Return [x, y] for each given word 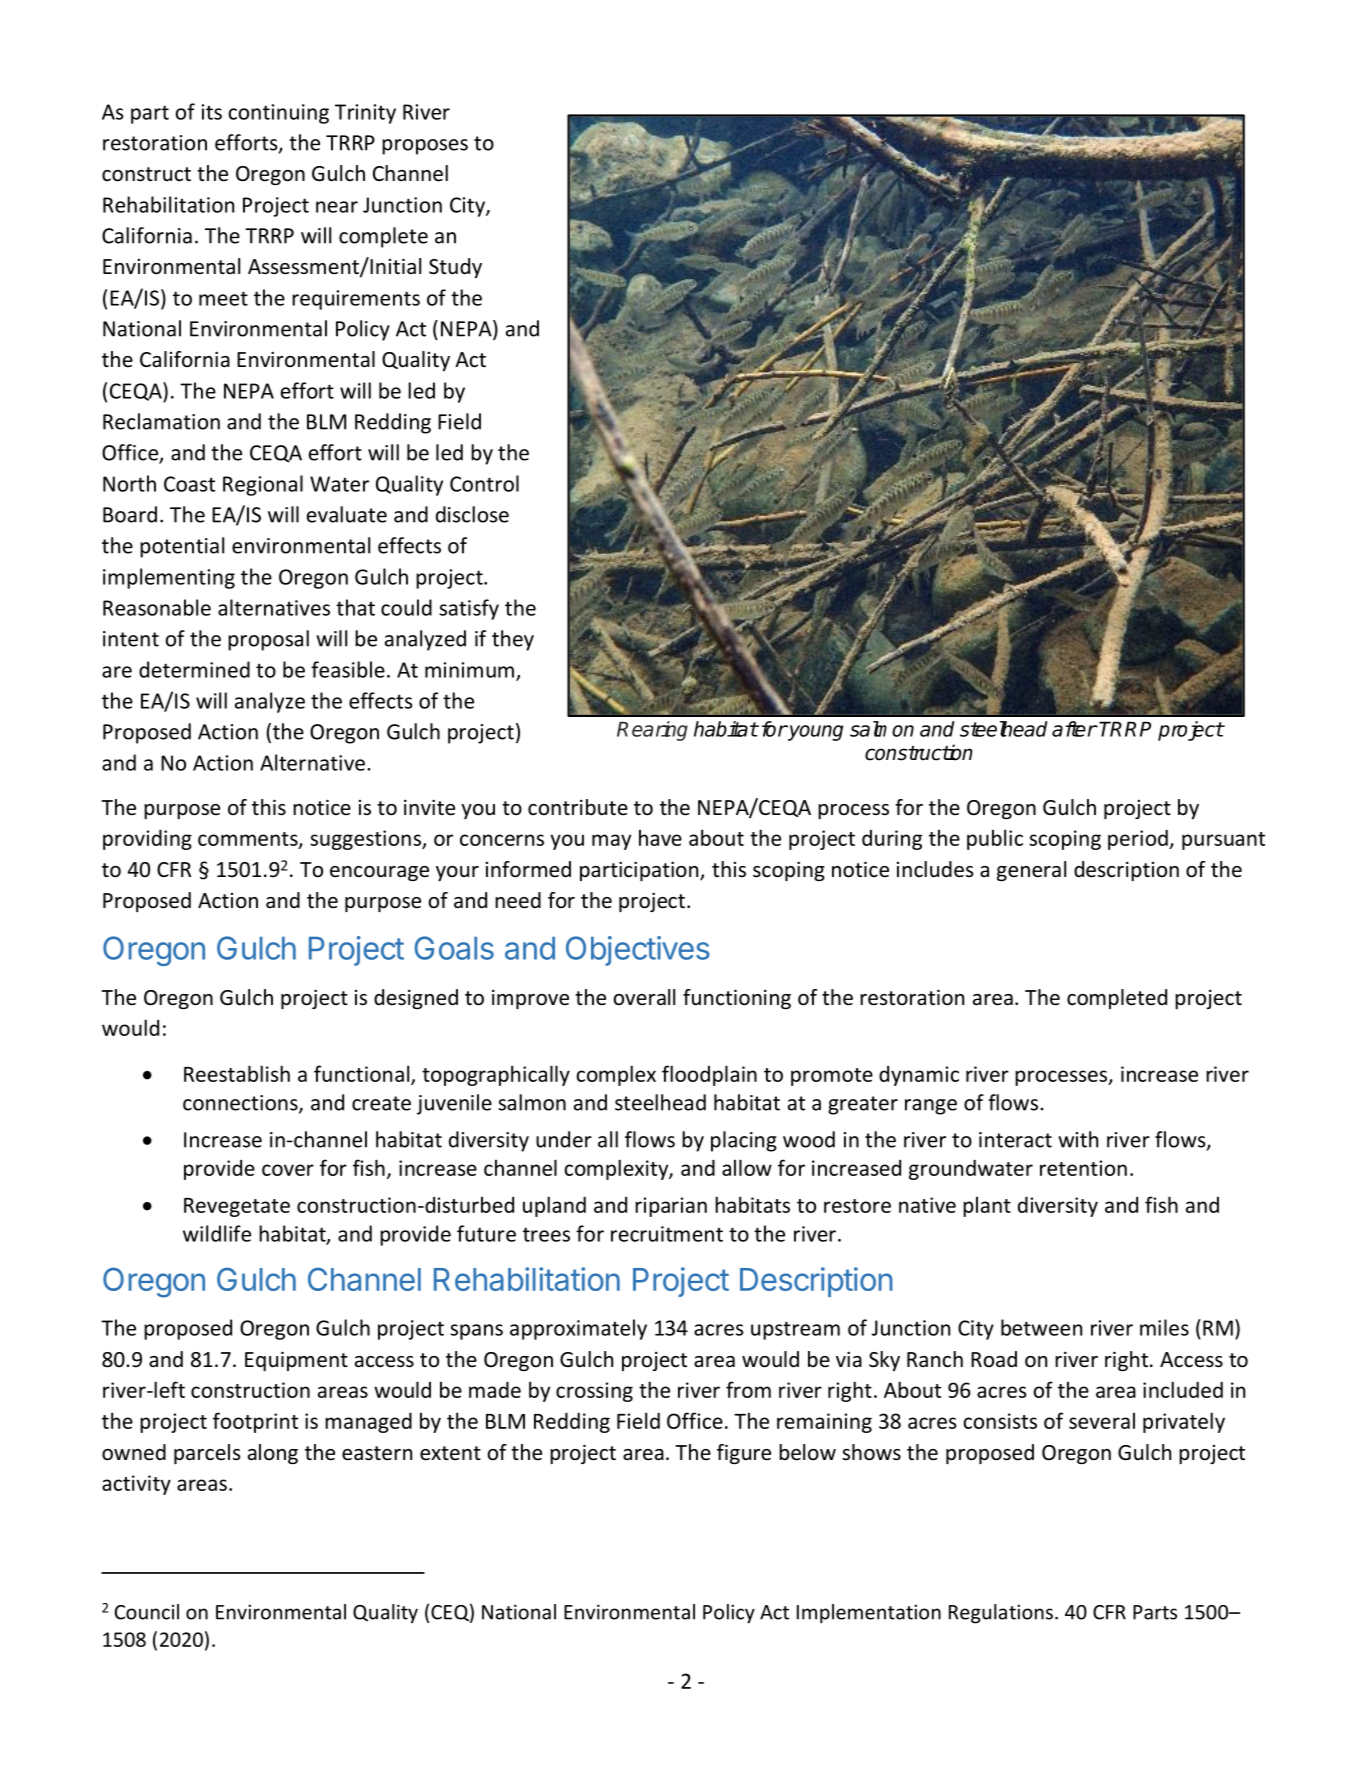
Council [147, 1612]
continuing [278, 114]
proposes [425, 147]
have [660, 838]
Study [455, 268]
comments [249, 840]
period [1139, 840]
